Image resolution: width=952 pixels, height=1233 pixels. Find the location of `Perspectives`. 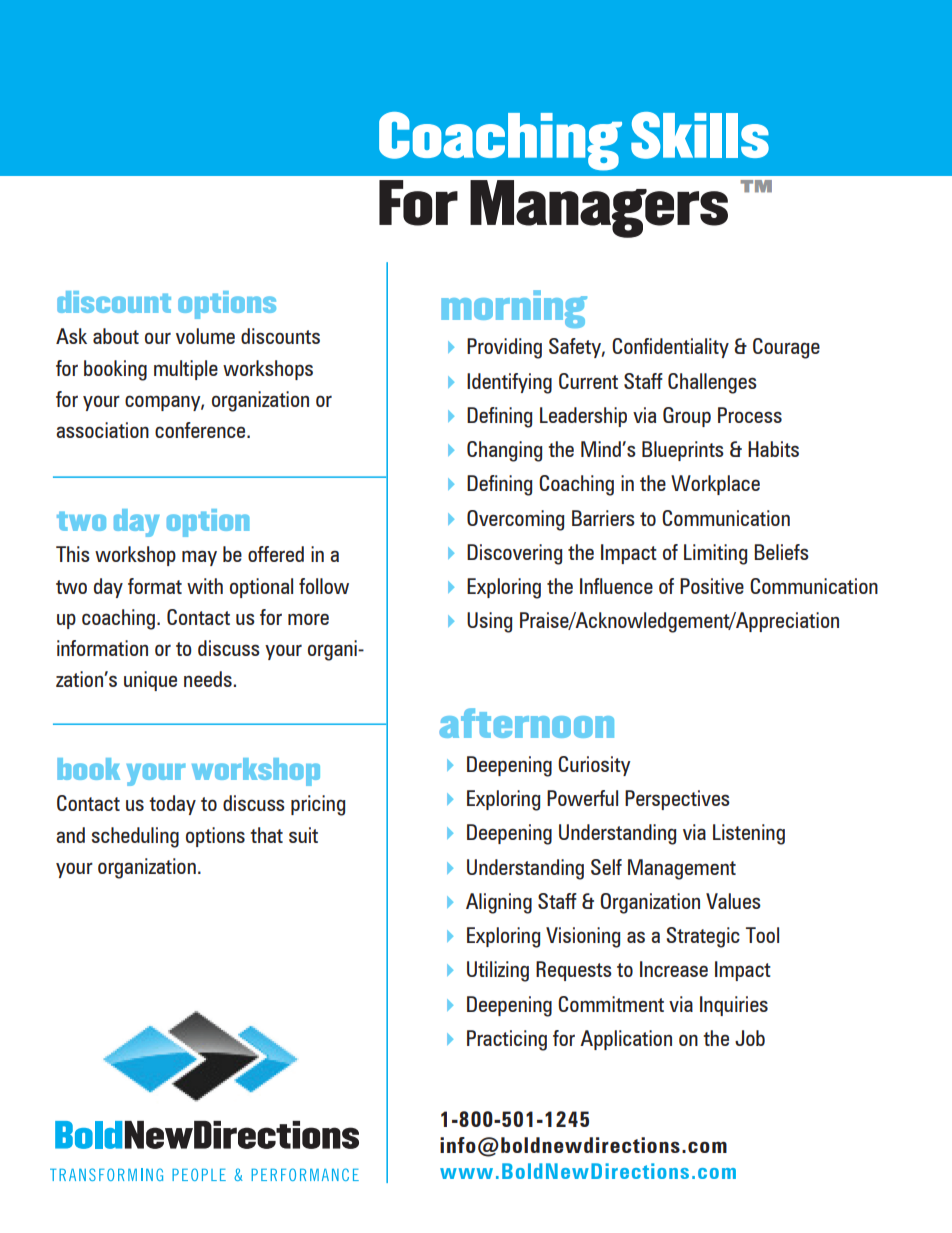

Perspectives is located at coordinates (677, 800).
